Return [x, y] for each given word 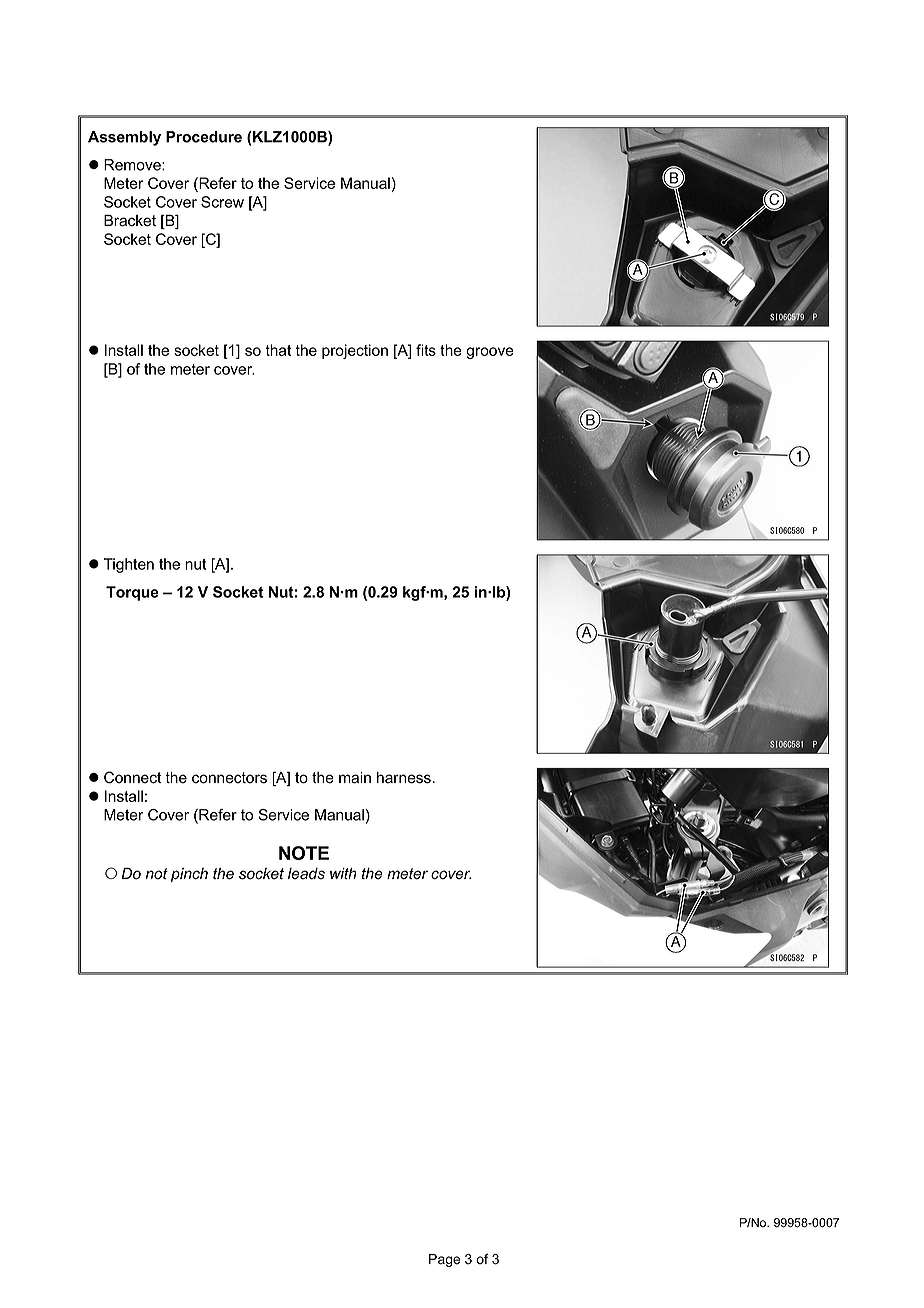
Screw [222, 202]
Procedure [204, 137]
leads [306, 874]
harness [404, 778]
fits [426, 350]
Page [444, 1260]
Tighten [129, 565]
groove [490, 353]
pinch [189, 875]
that [278, 350]
